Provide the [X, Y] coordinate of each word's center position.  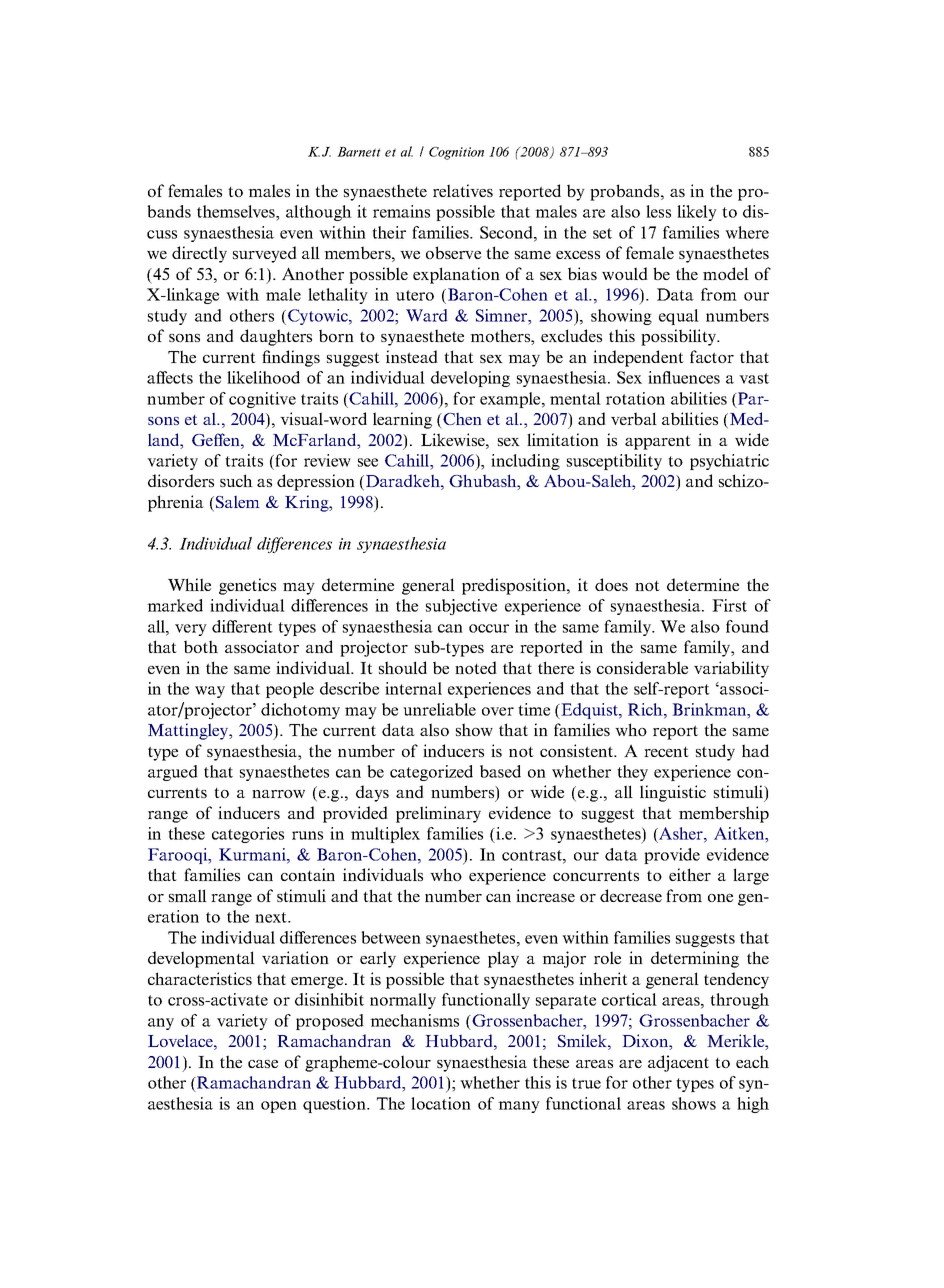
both [201, 646]
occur [489, 628]
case [263, 1064]
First [729, 605]
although [319, 213]
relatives [463, 190]
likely [697, 213]
